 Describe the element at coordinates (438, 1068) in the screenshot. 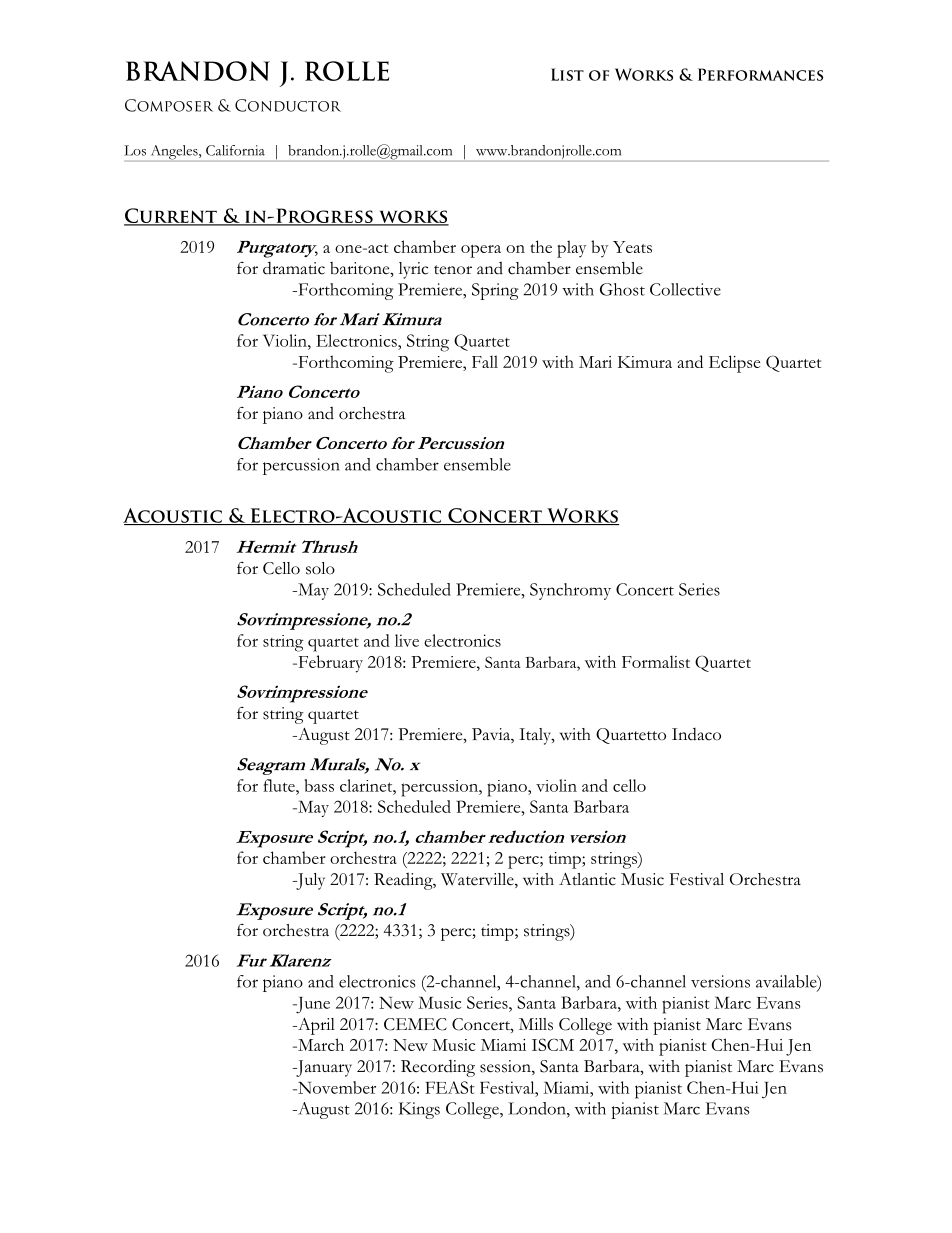

I see `Recording` at that location.
